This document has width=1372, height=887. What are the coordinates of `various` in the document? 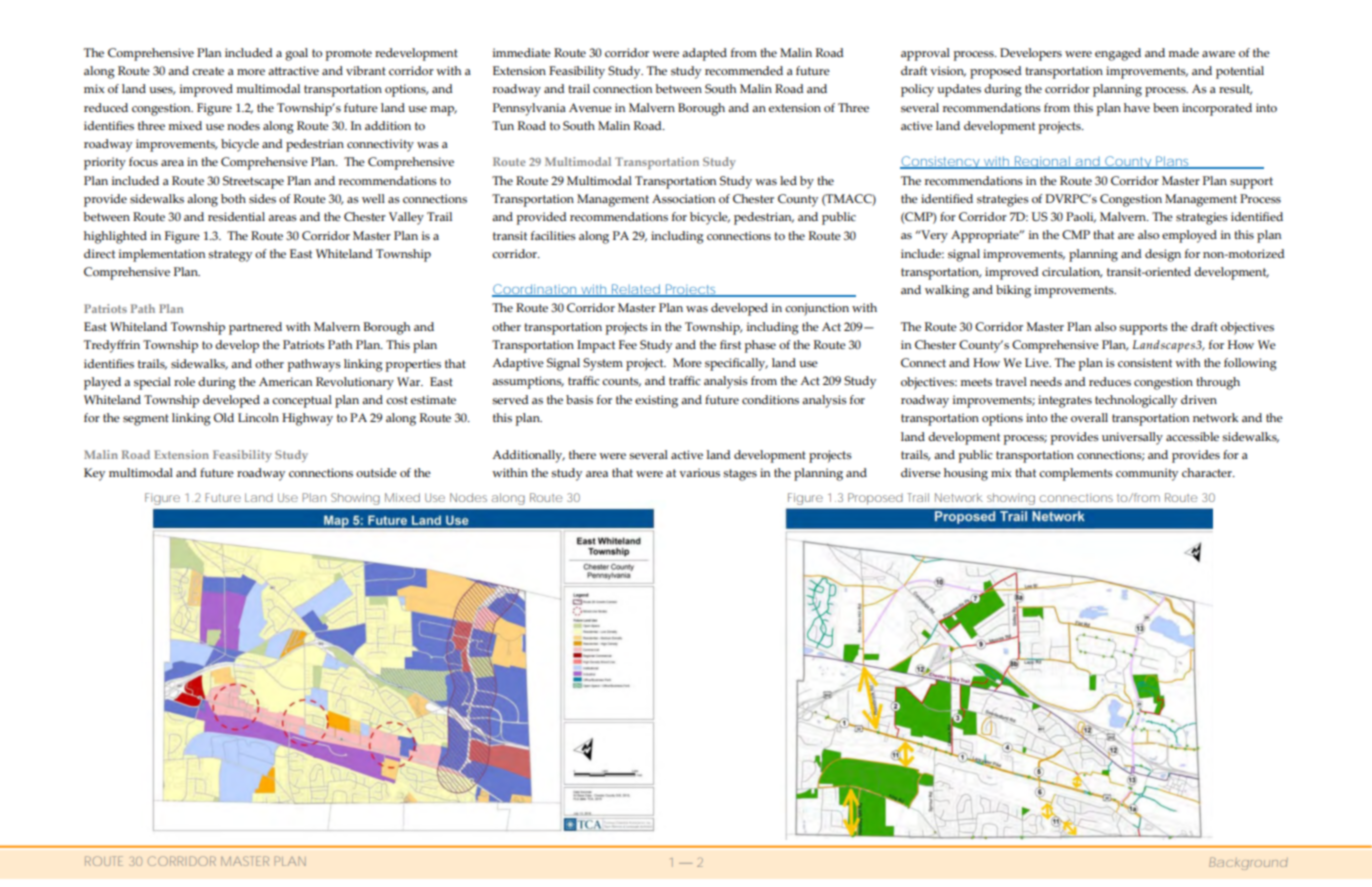 It's located at (699, 473).
